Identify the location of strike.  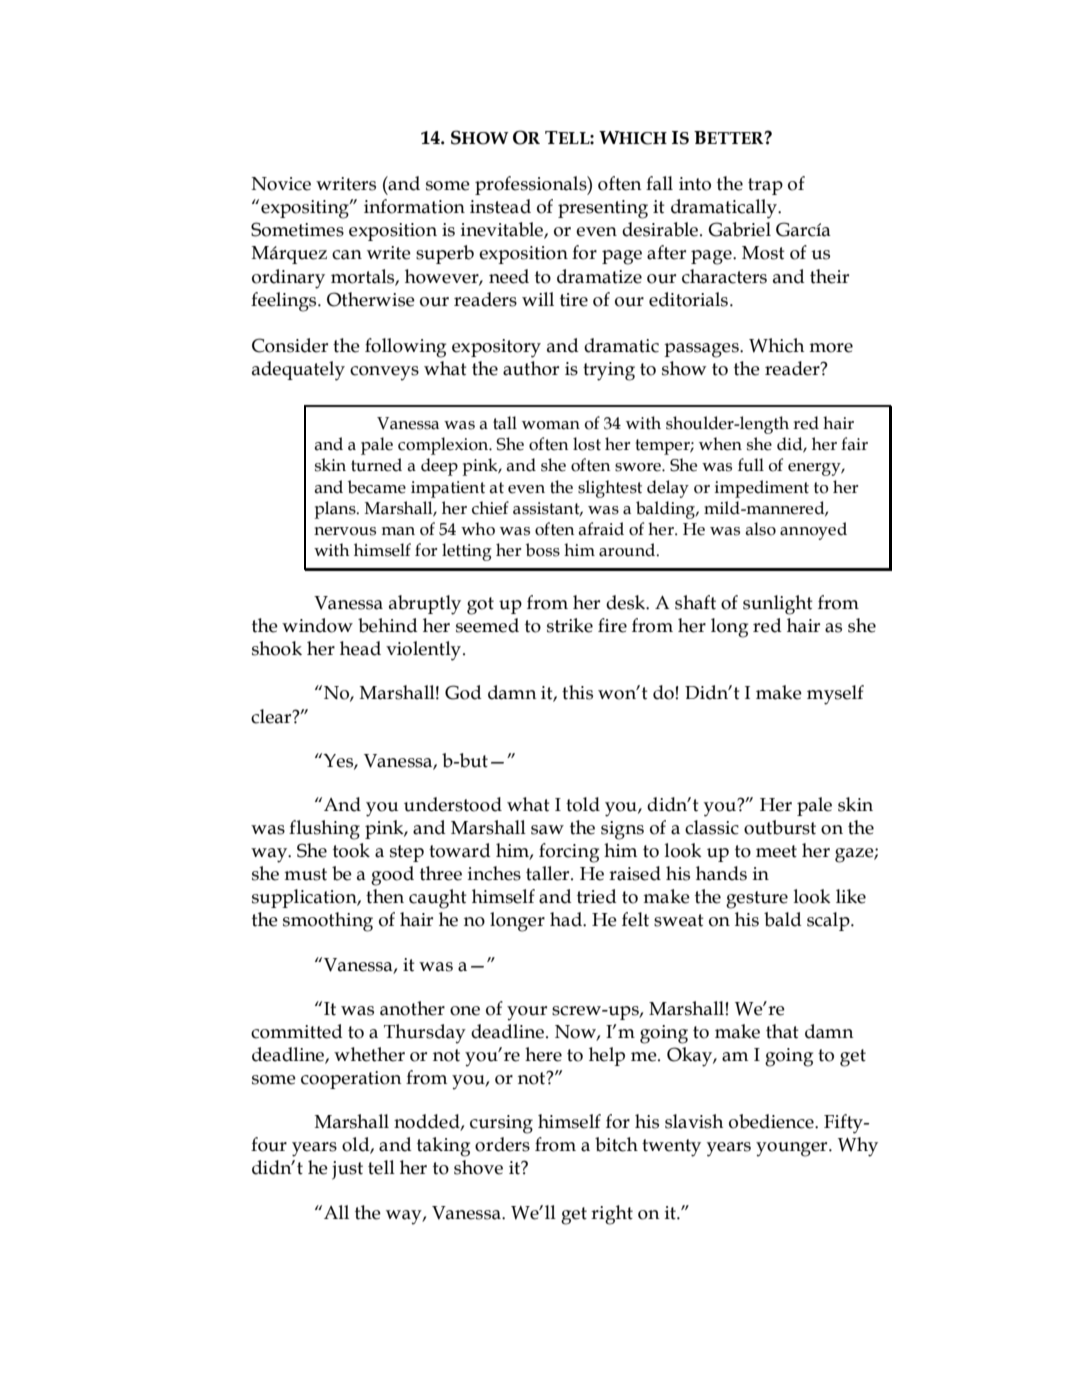
(570, 625).
